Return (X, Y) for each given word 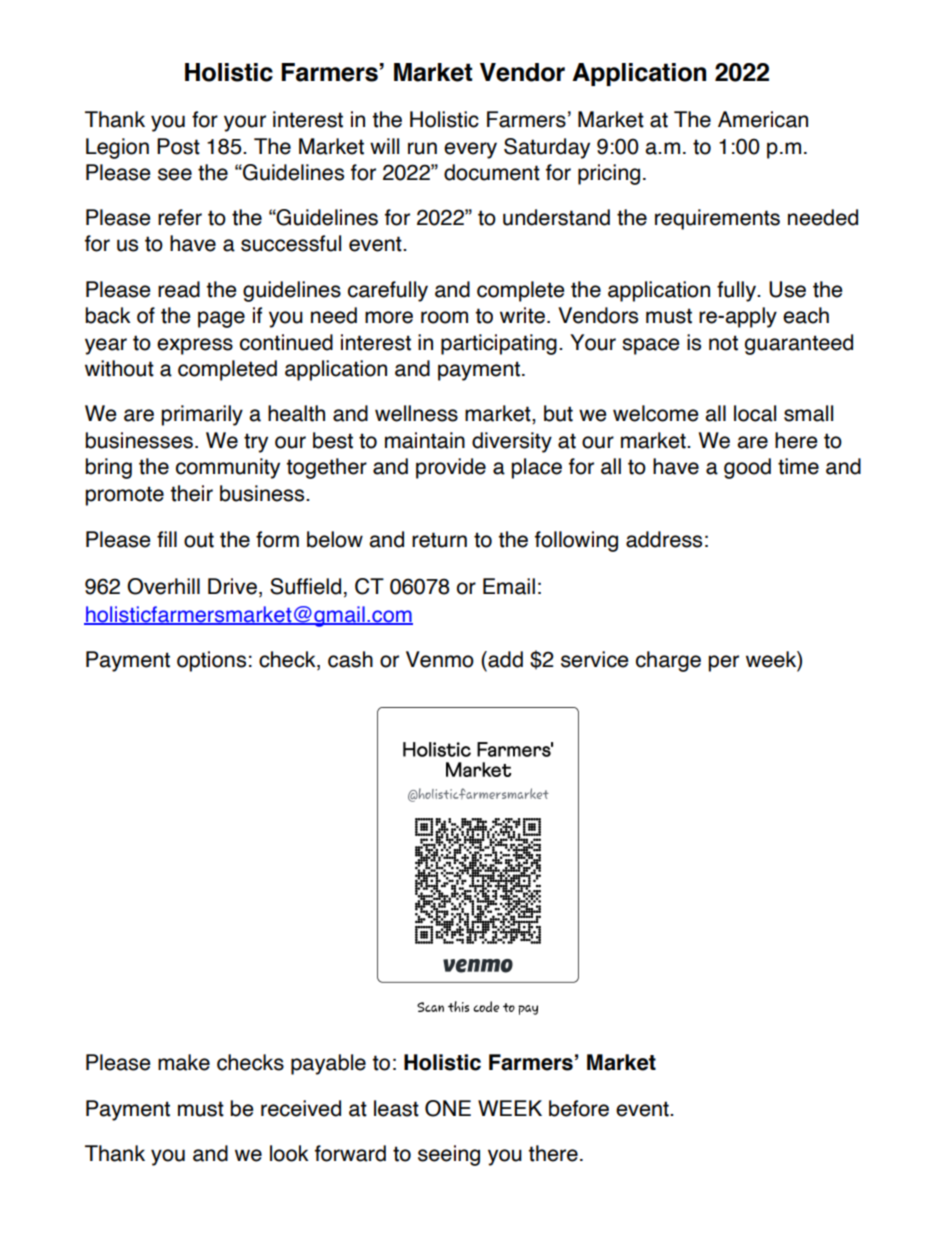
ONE (448, 1108)
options (211, 661)
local (755, 413)
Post (178, 146)
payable (328, 1064)
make (184, 1062)
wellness (416, 413)
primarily (202, 415)
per (723, 663)
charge (668, 661)
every (470, 150)
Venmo (440, 659)
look (289, 1153)
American (763, 119)
